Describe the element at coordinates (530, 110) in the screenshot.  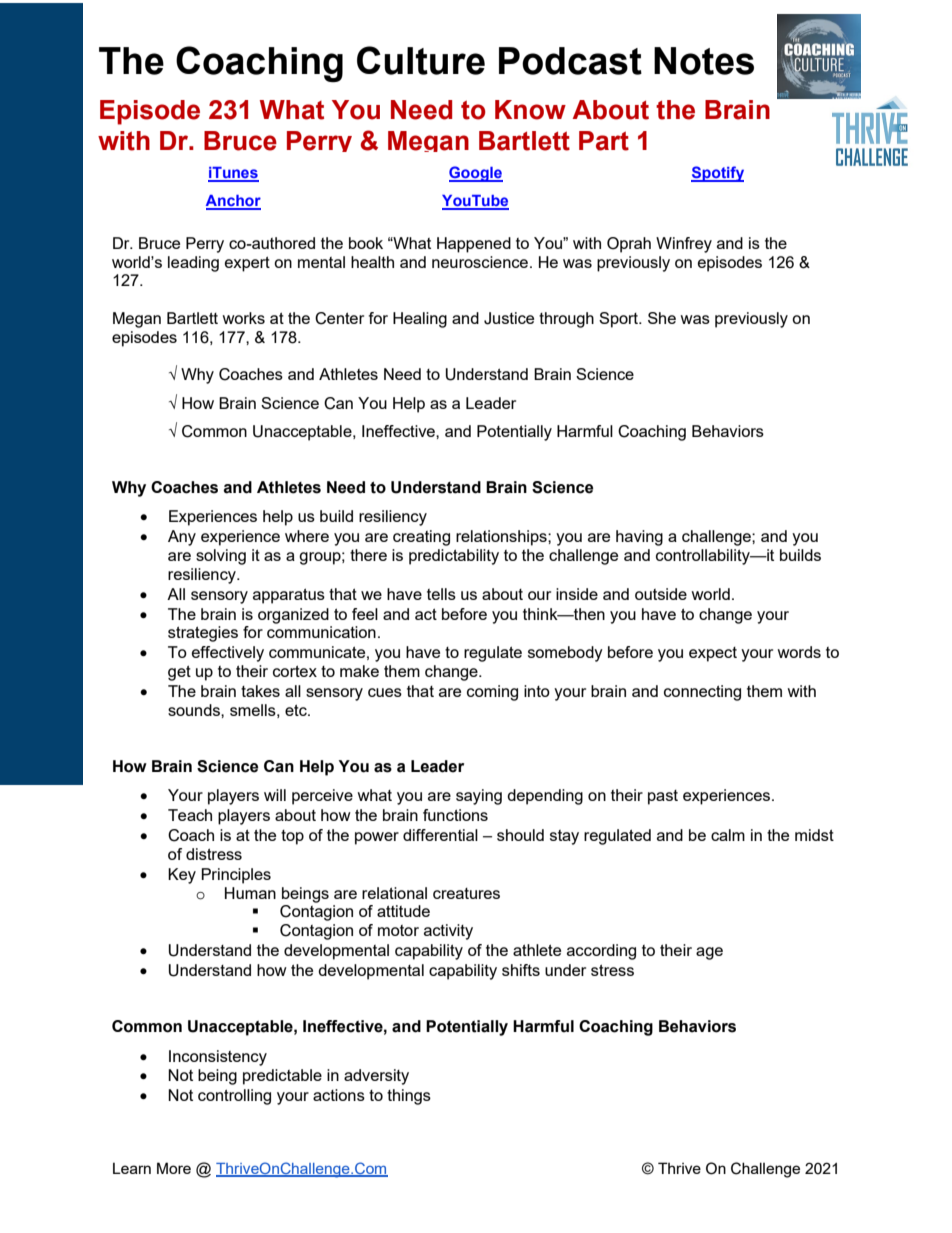
I see `Know` at that location.
